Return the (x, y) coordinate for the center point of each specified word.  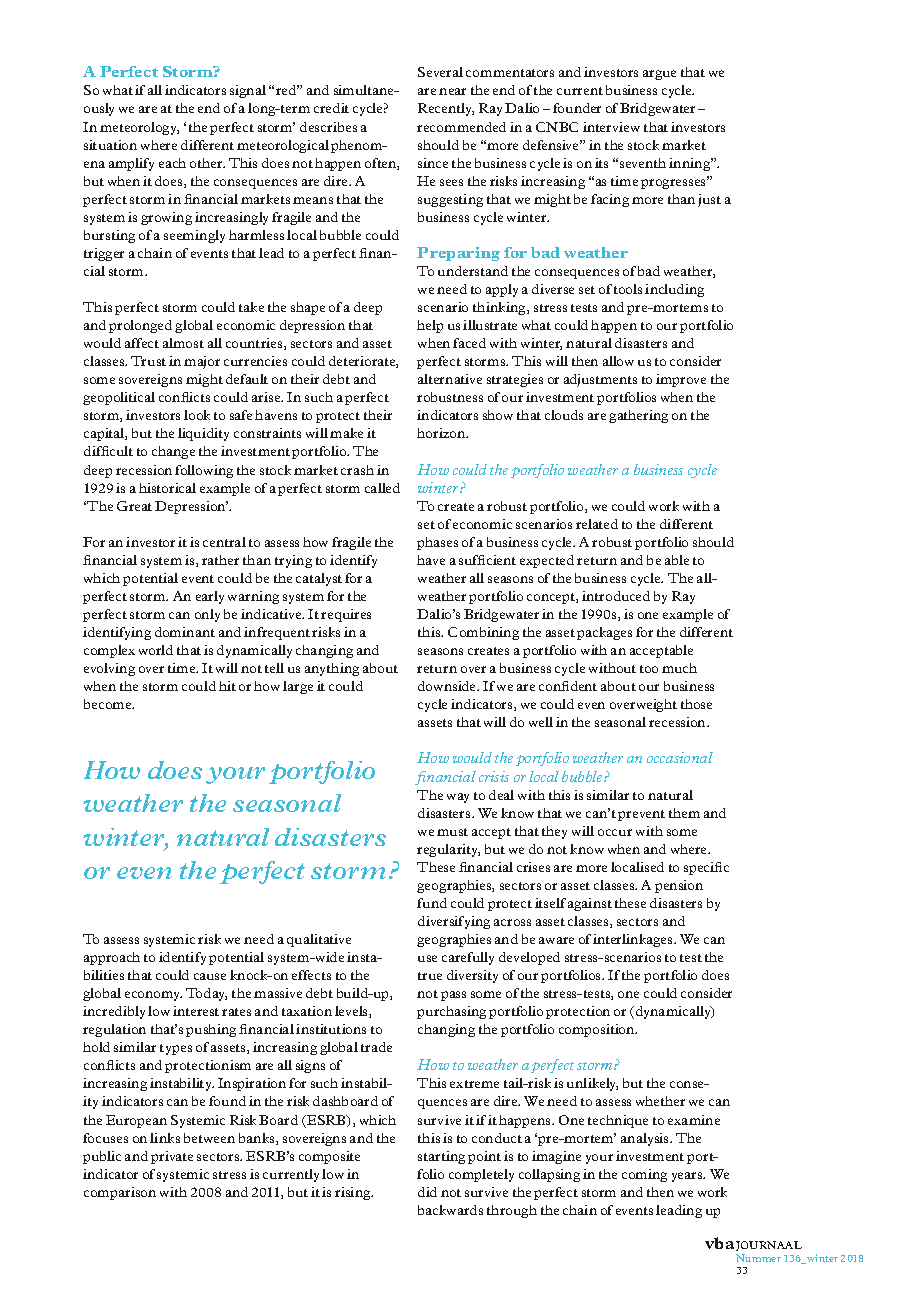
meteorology (139, 128)
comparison (120, 1193)
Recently (446, 109)
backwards (450, 1210)
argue (659, 75)
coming (644, 1175)
